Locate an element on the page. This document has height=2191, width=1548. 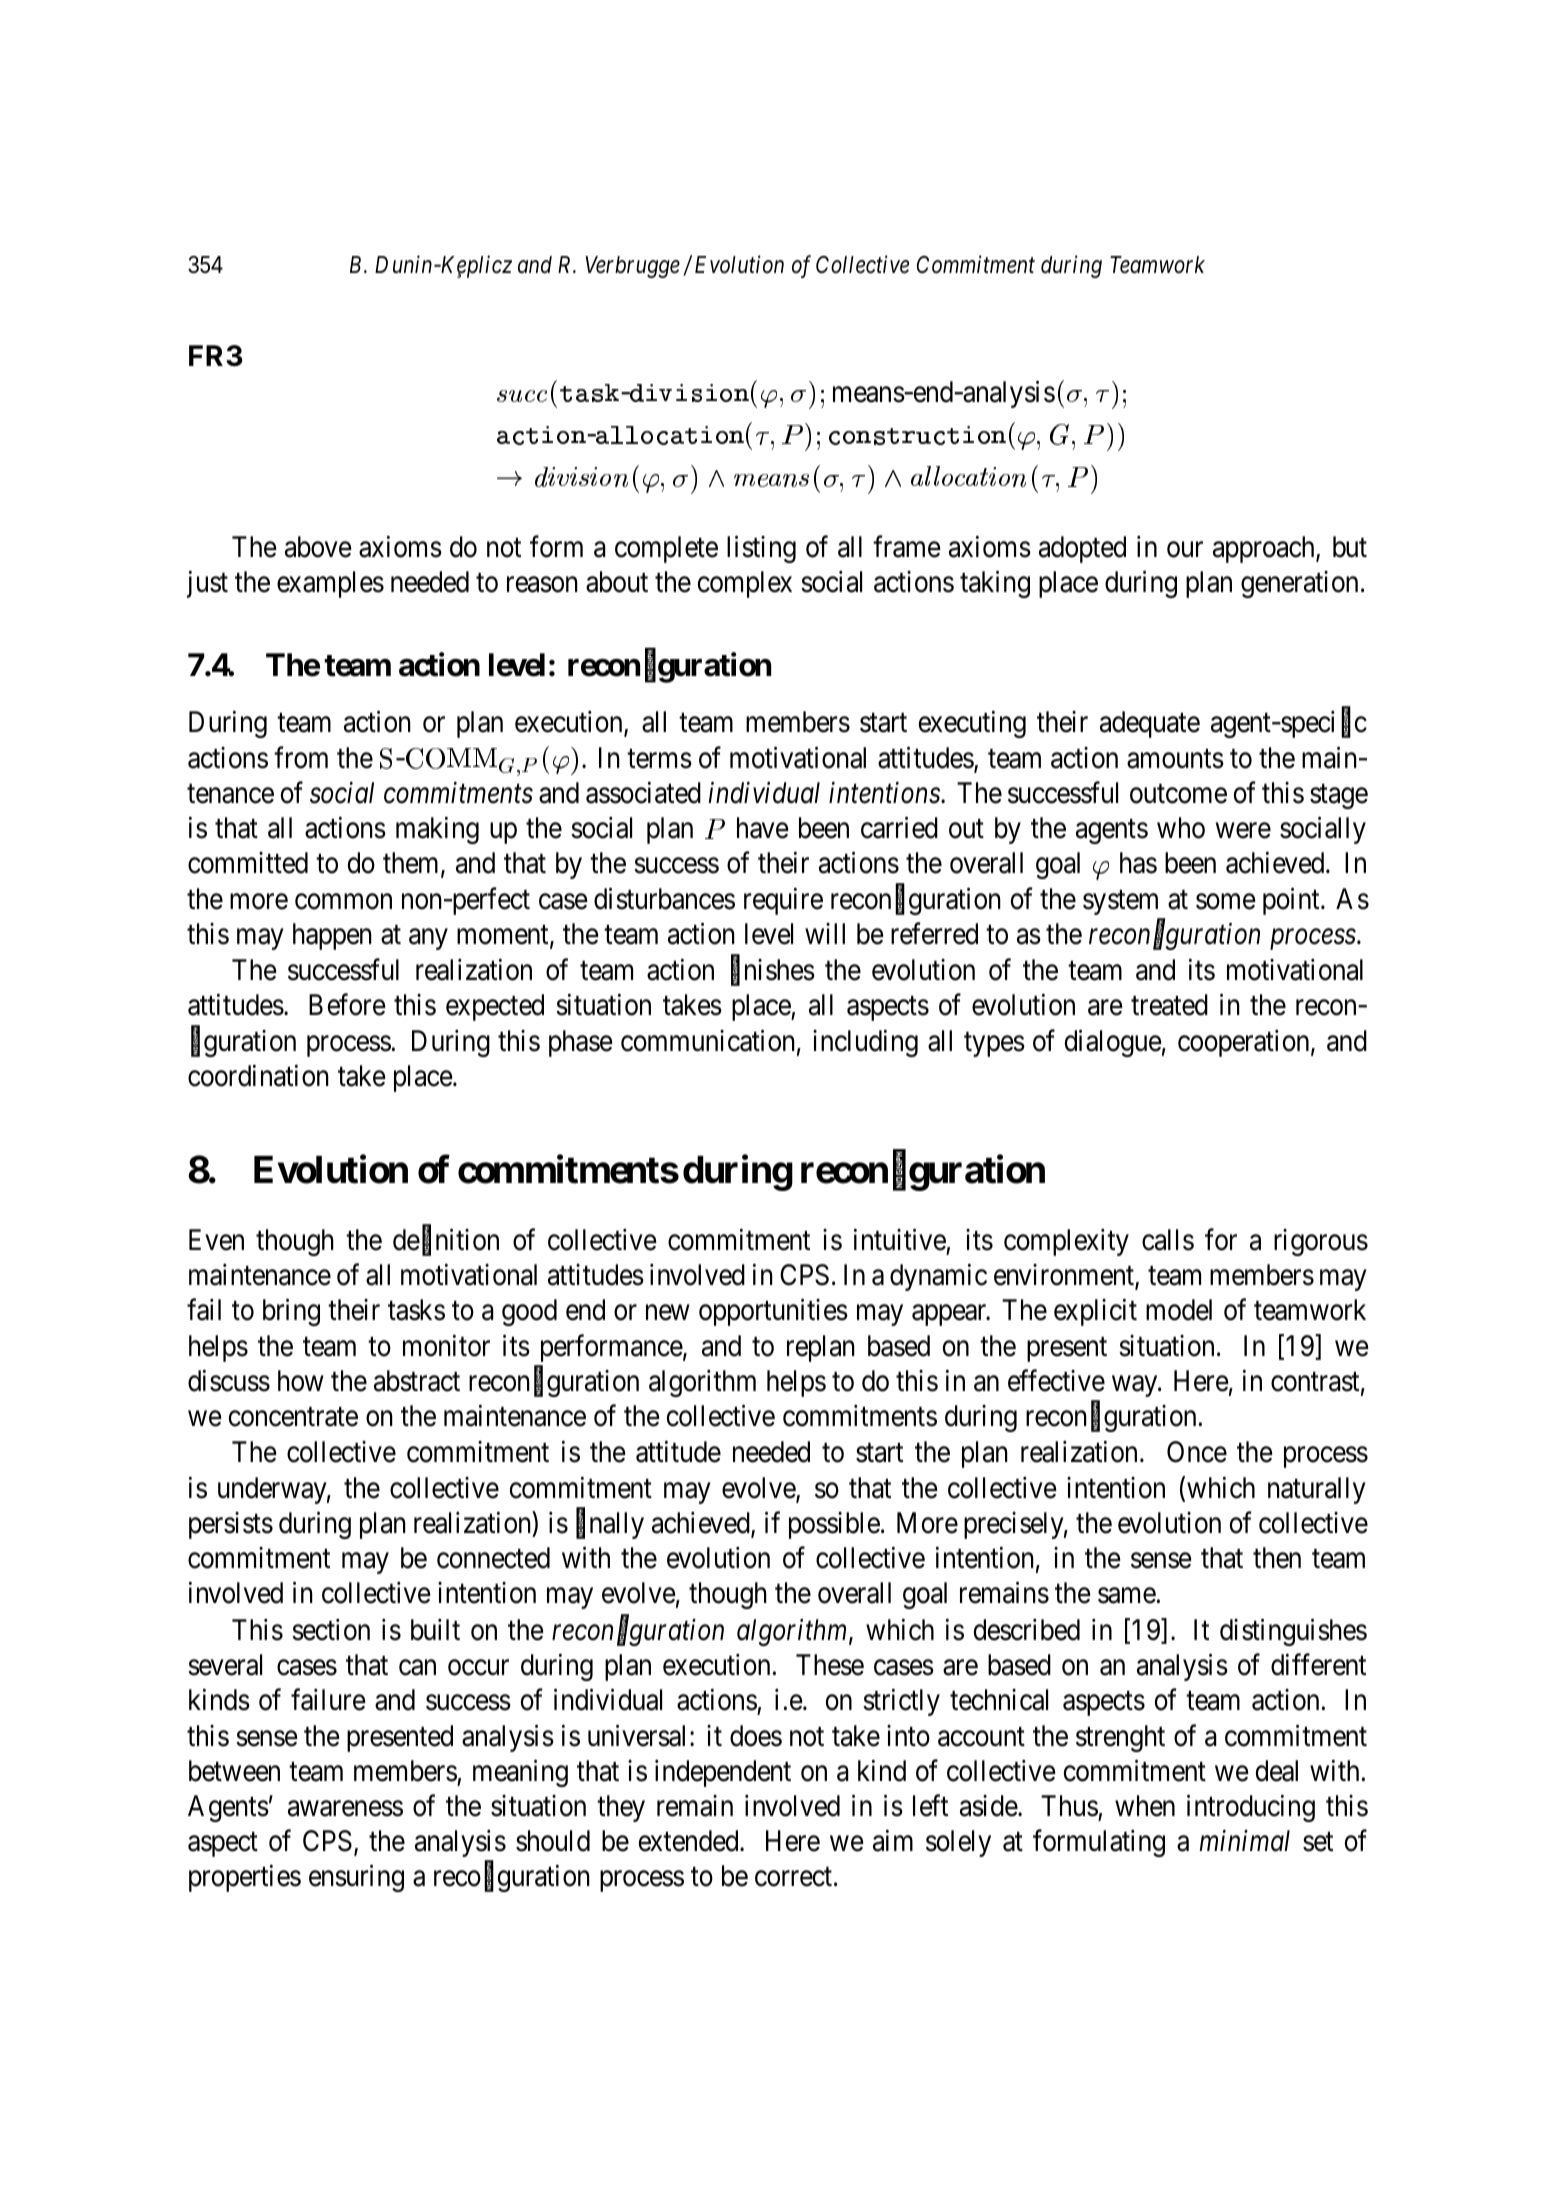
listing is located at coordinates (761, 549).
